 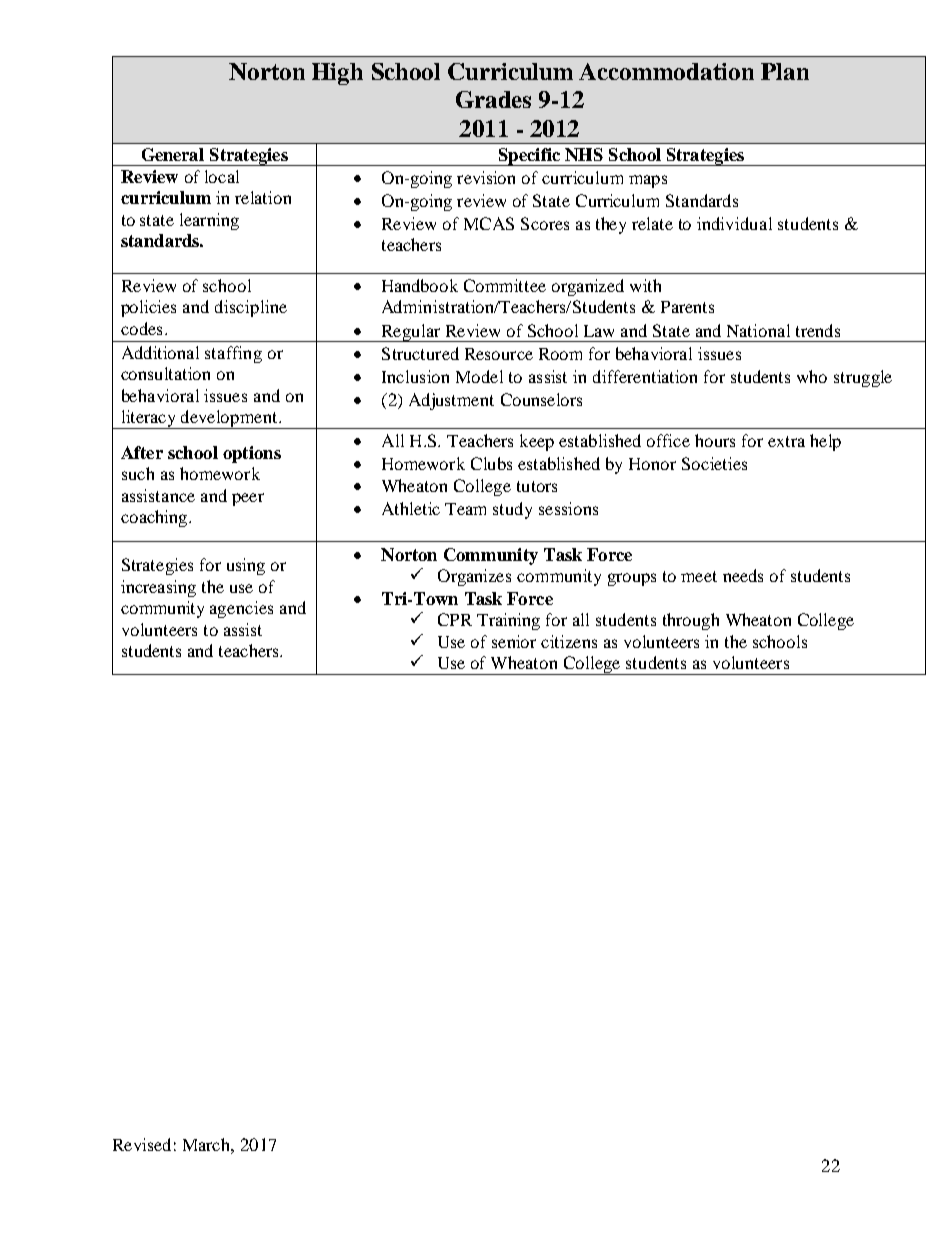 I want to click on agencies, so click(x=241, y=609).
